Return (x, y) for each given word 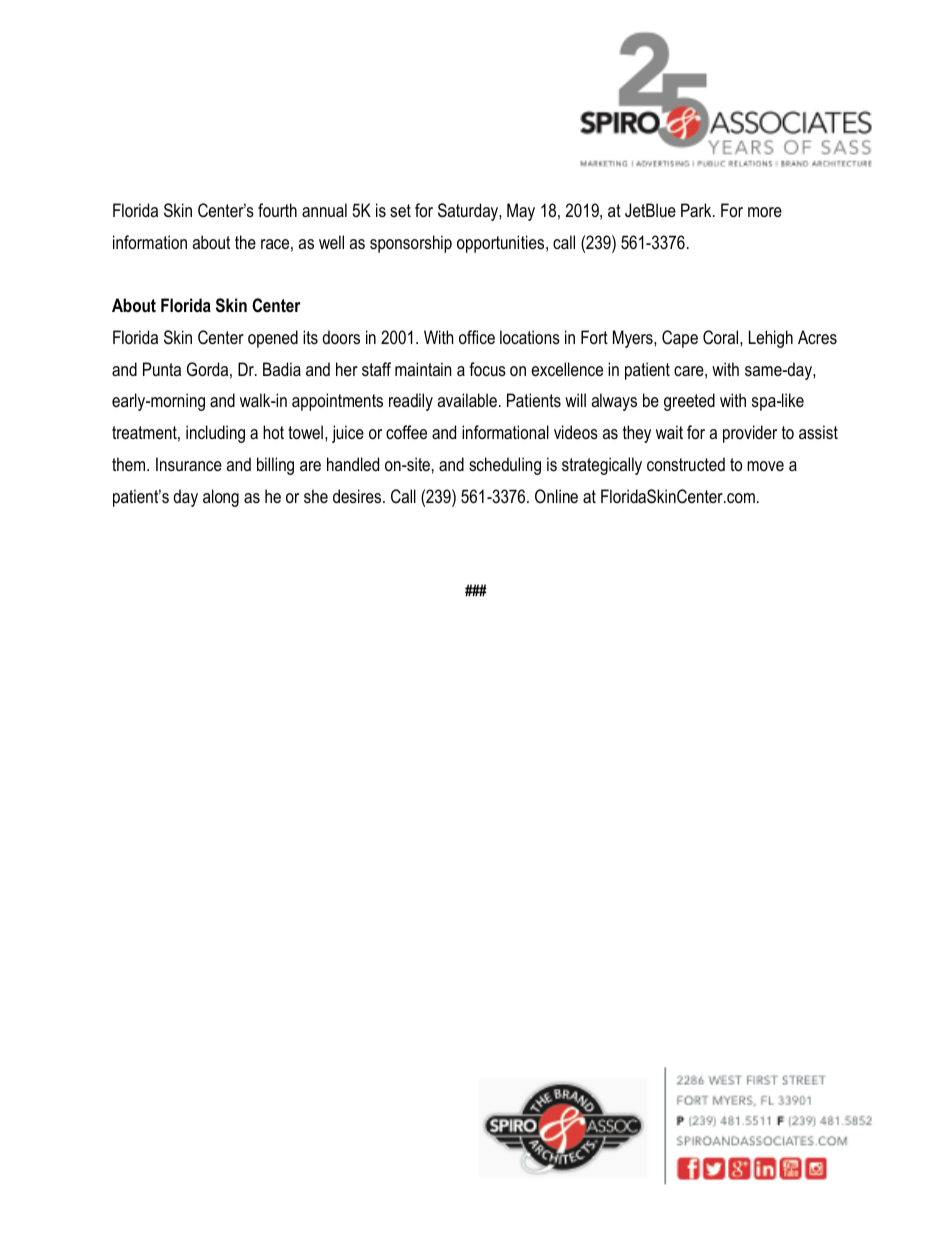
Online (556, 496)
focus (487, 369)
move (765, 466)
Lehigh (771, 339)
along (221, 498)
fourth (277, 210)
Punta (162, 369)
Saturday (469, 212)
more (765, 212)
